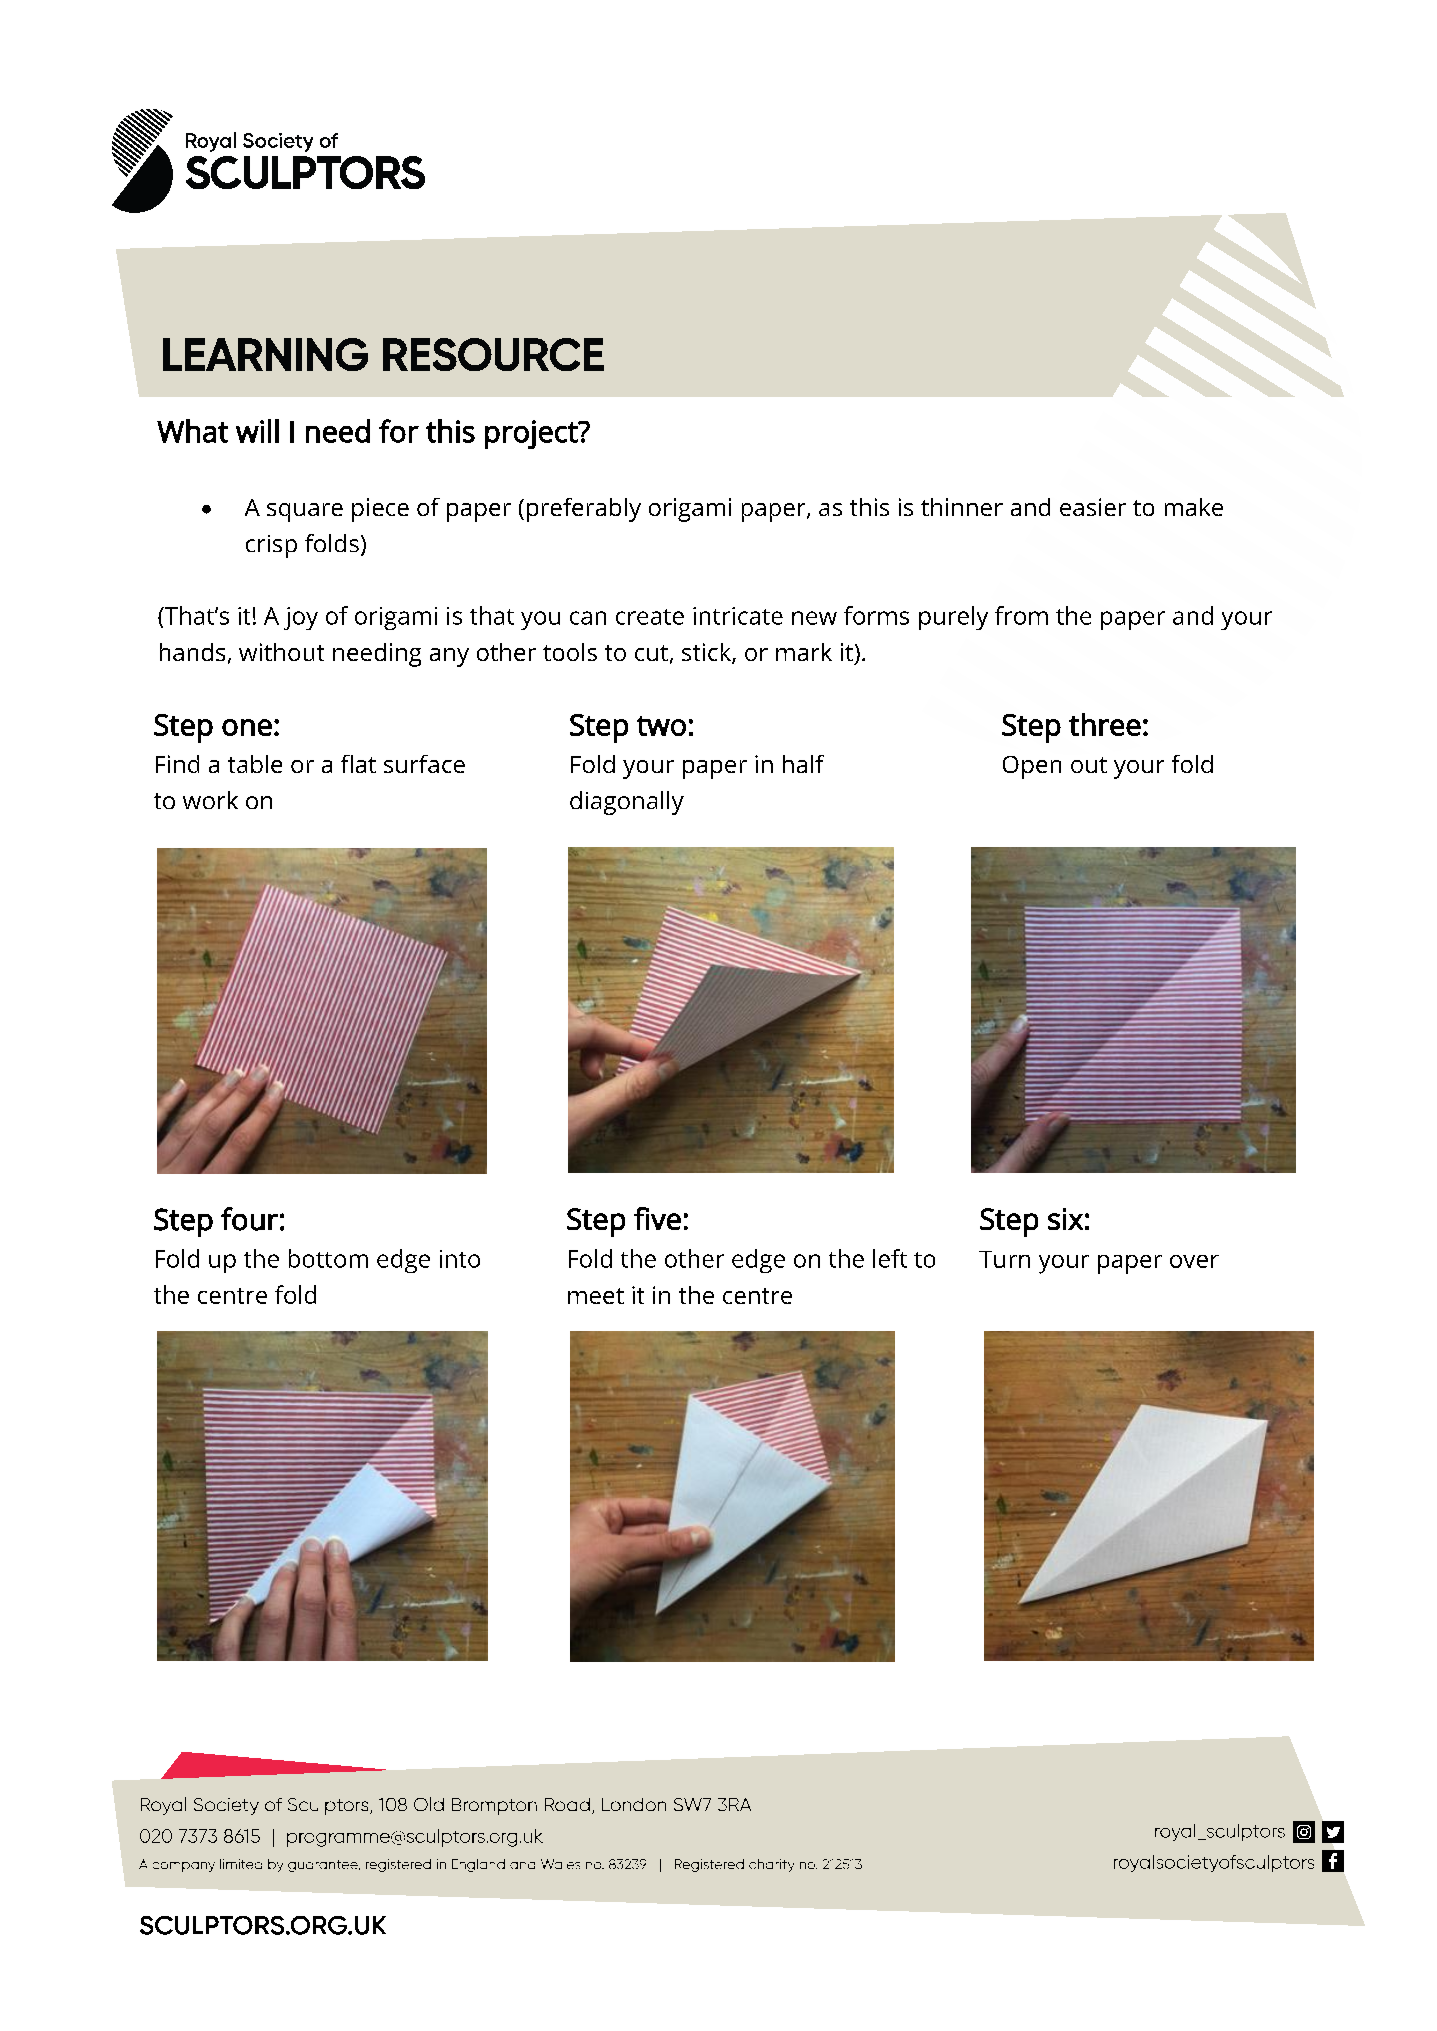  I want to click on preferably, so click(584, 510).
